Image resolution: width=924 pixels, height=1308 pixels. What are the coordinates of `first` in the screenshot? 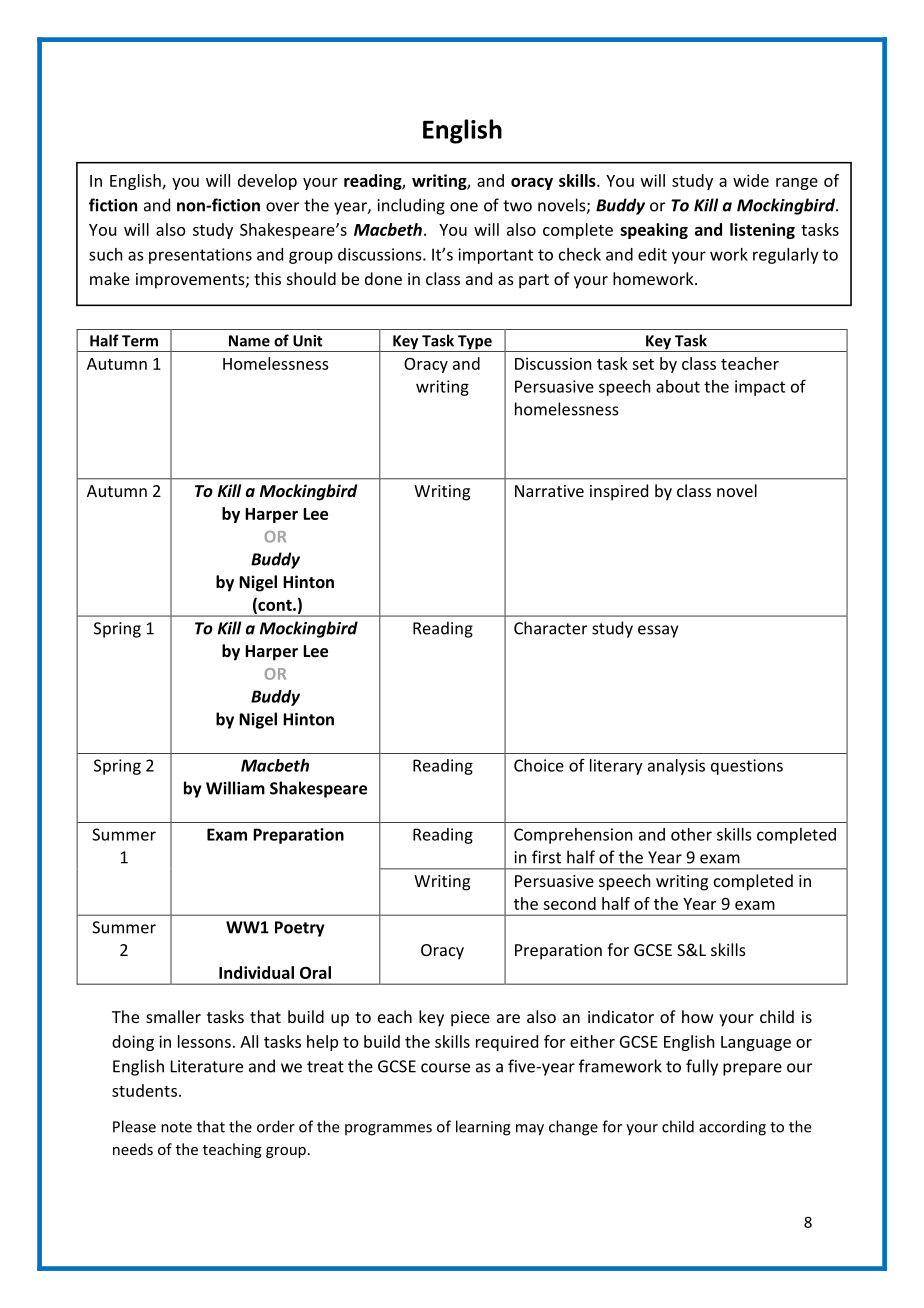 It's located at (546, 857).
